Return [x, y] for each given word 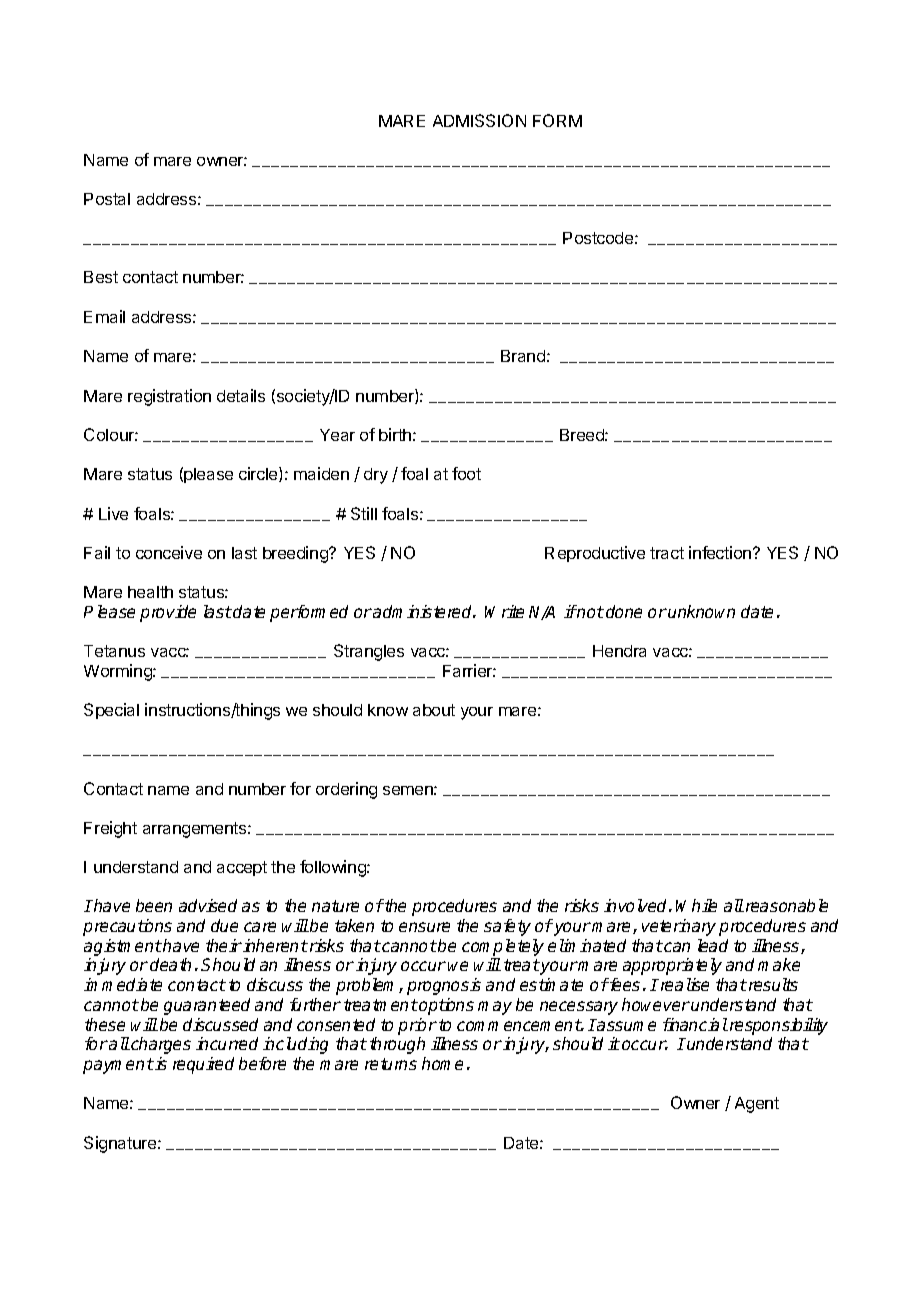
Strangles [369, 652]
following [334, 868]
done [624, 611]
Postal [107, 199]
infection [720, 552]
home [442, 1063]
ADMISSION [479, 120]
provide [168, 613]
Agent [757, 1105]
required [203, 1065]
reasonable [787, 905]
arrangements [196, 830]
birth [395, 434]
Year [337, 435]
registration [169, 397]
